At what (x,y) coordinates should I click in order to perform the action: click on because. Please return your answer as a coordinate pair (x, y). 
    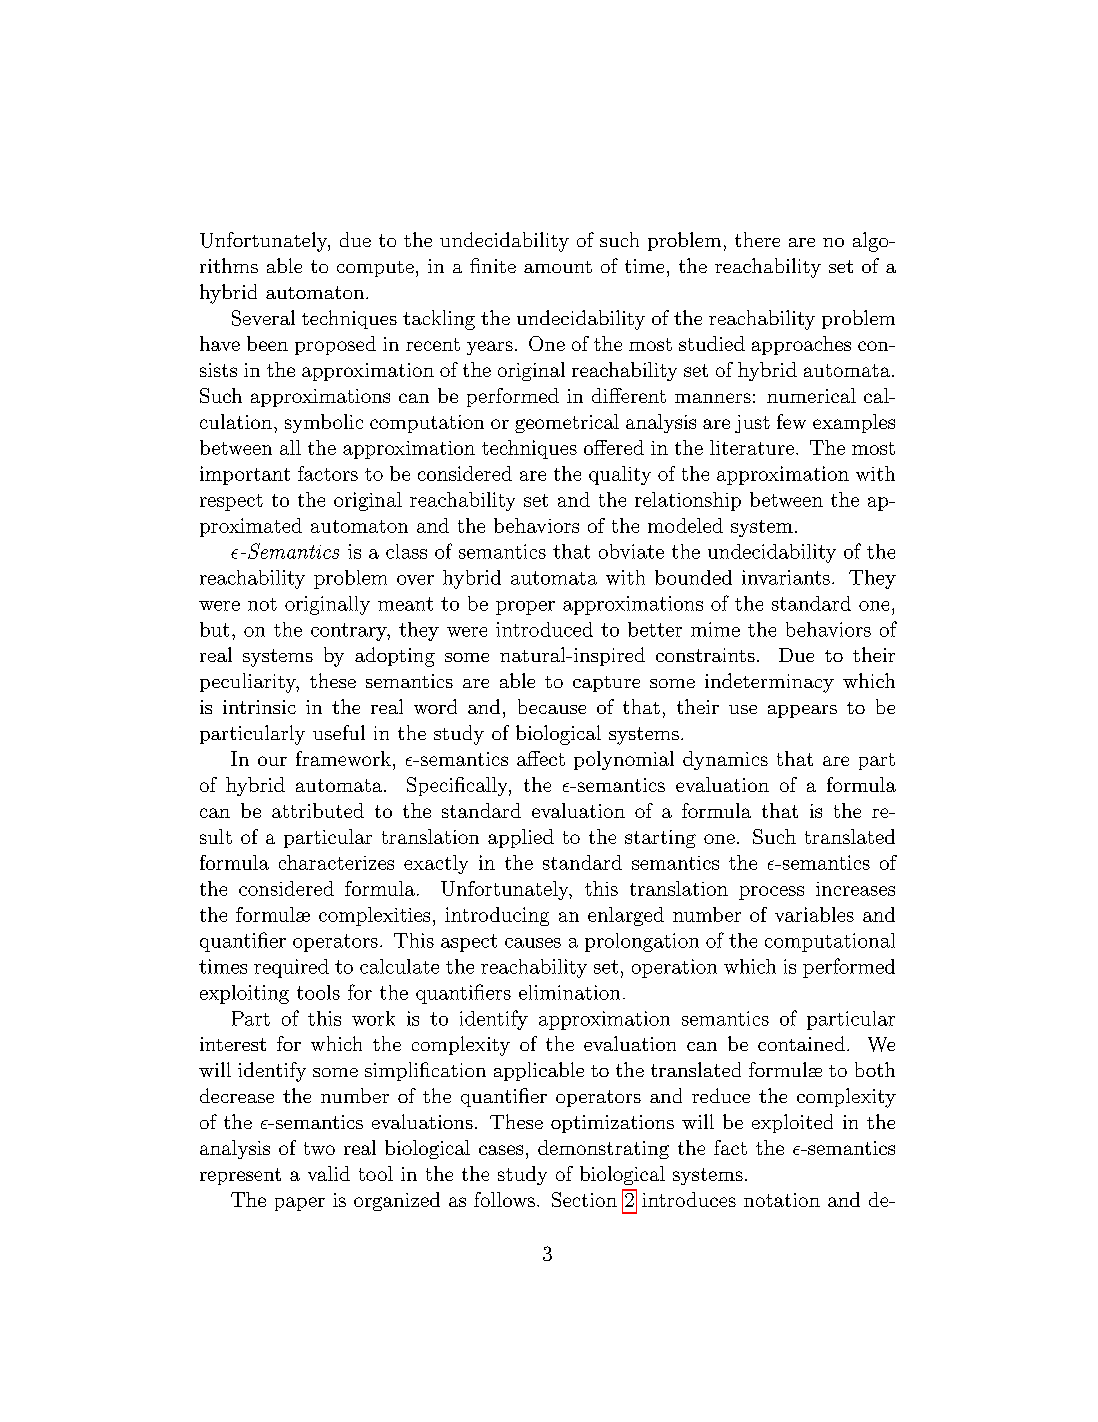
    Looking at the image, I should click on (552, 706).
